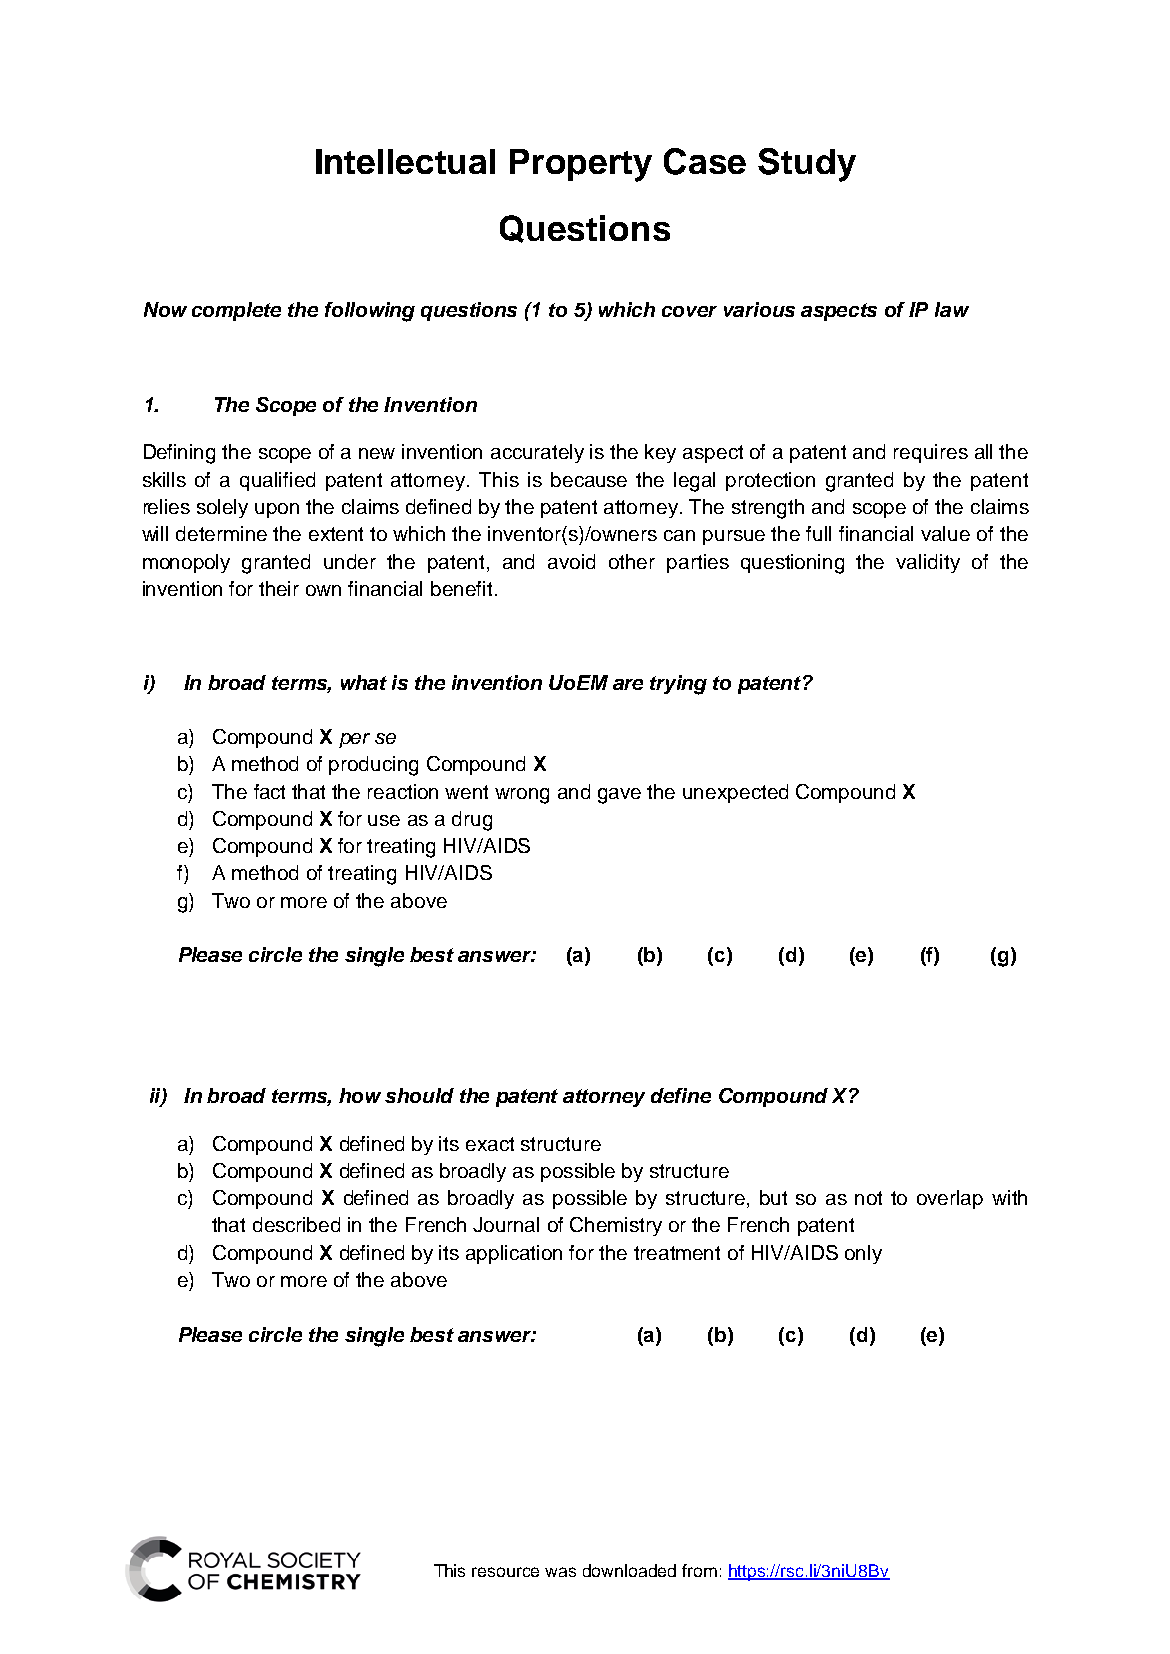  Describe the element at coordinates (807, 165) in the screenshot. I see `Study` at that location.
